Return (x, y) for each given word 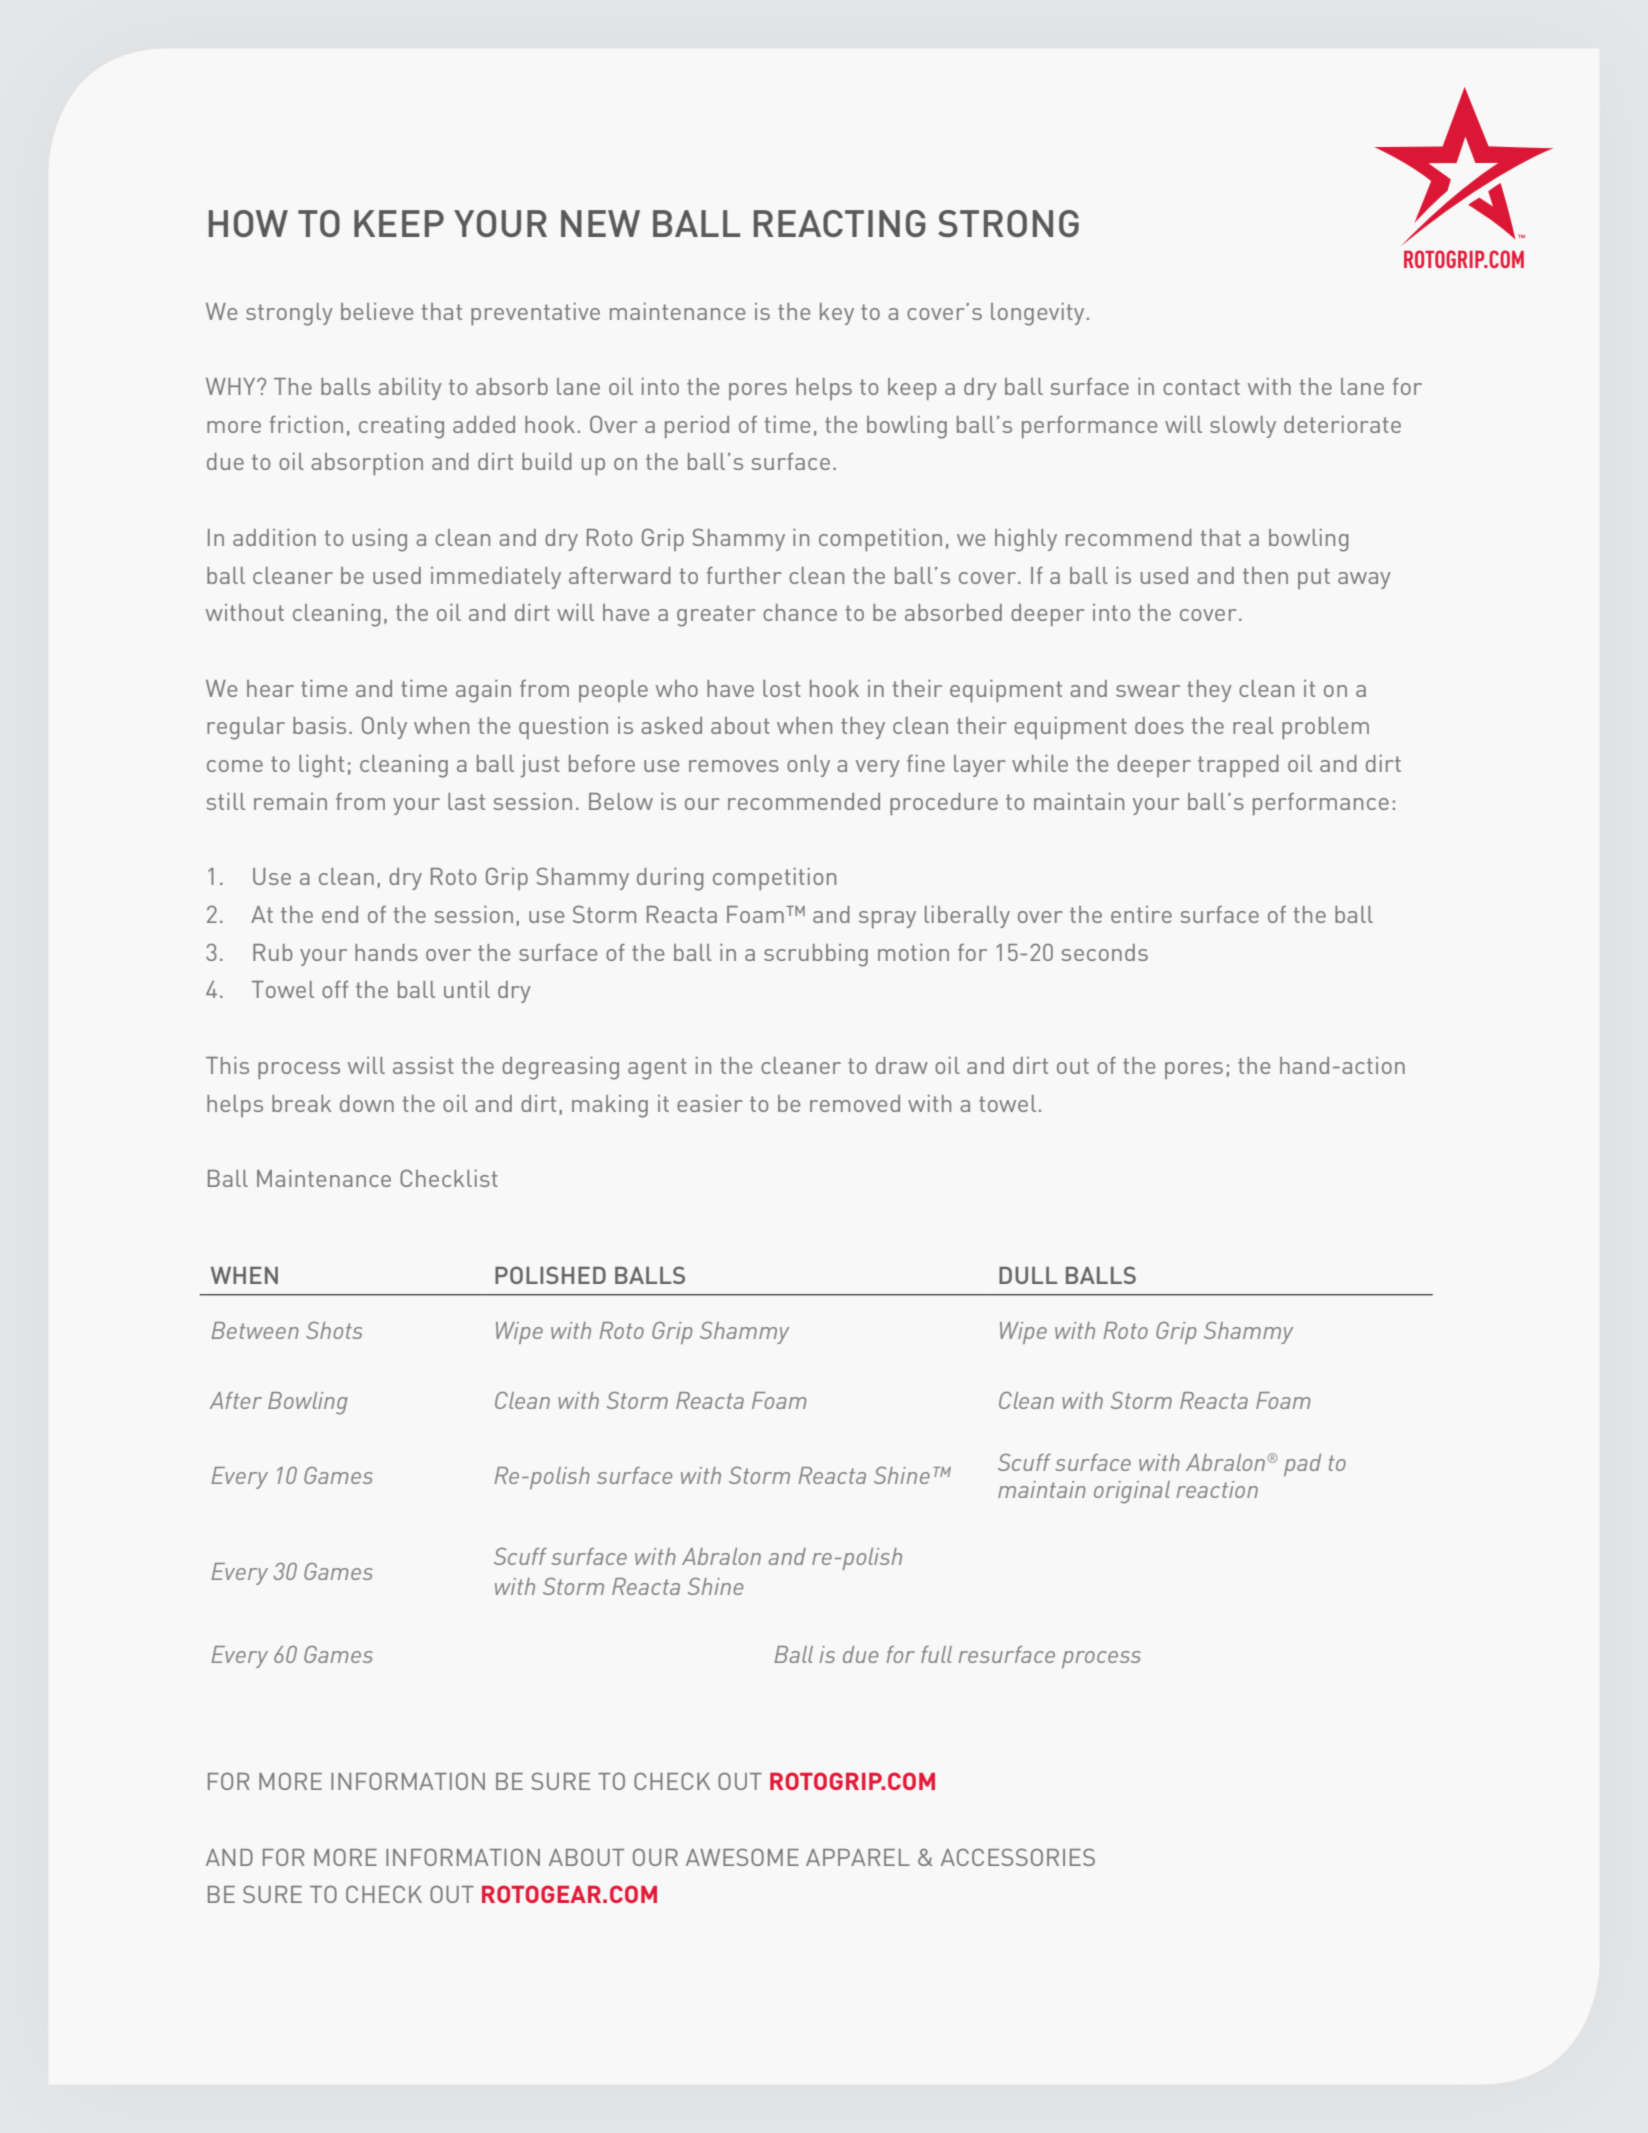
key (837, 314)
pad (1302, 1465)
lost (782, 688)
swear (1148, 691)
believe (377, 311)
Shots (334, 1330)
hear (270, 688)
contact (1201, 387)
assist (423, 1065)
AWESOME (742, 1857)
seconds (1104, 952)
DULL (1028, 1275)
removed (855, 1103)
